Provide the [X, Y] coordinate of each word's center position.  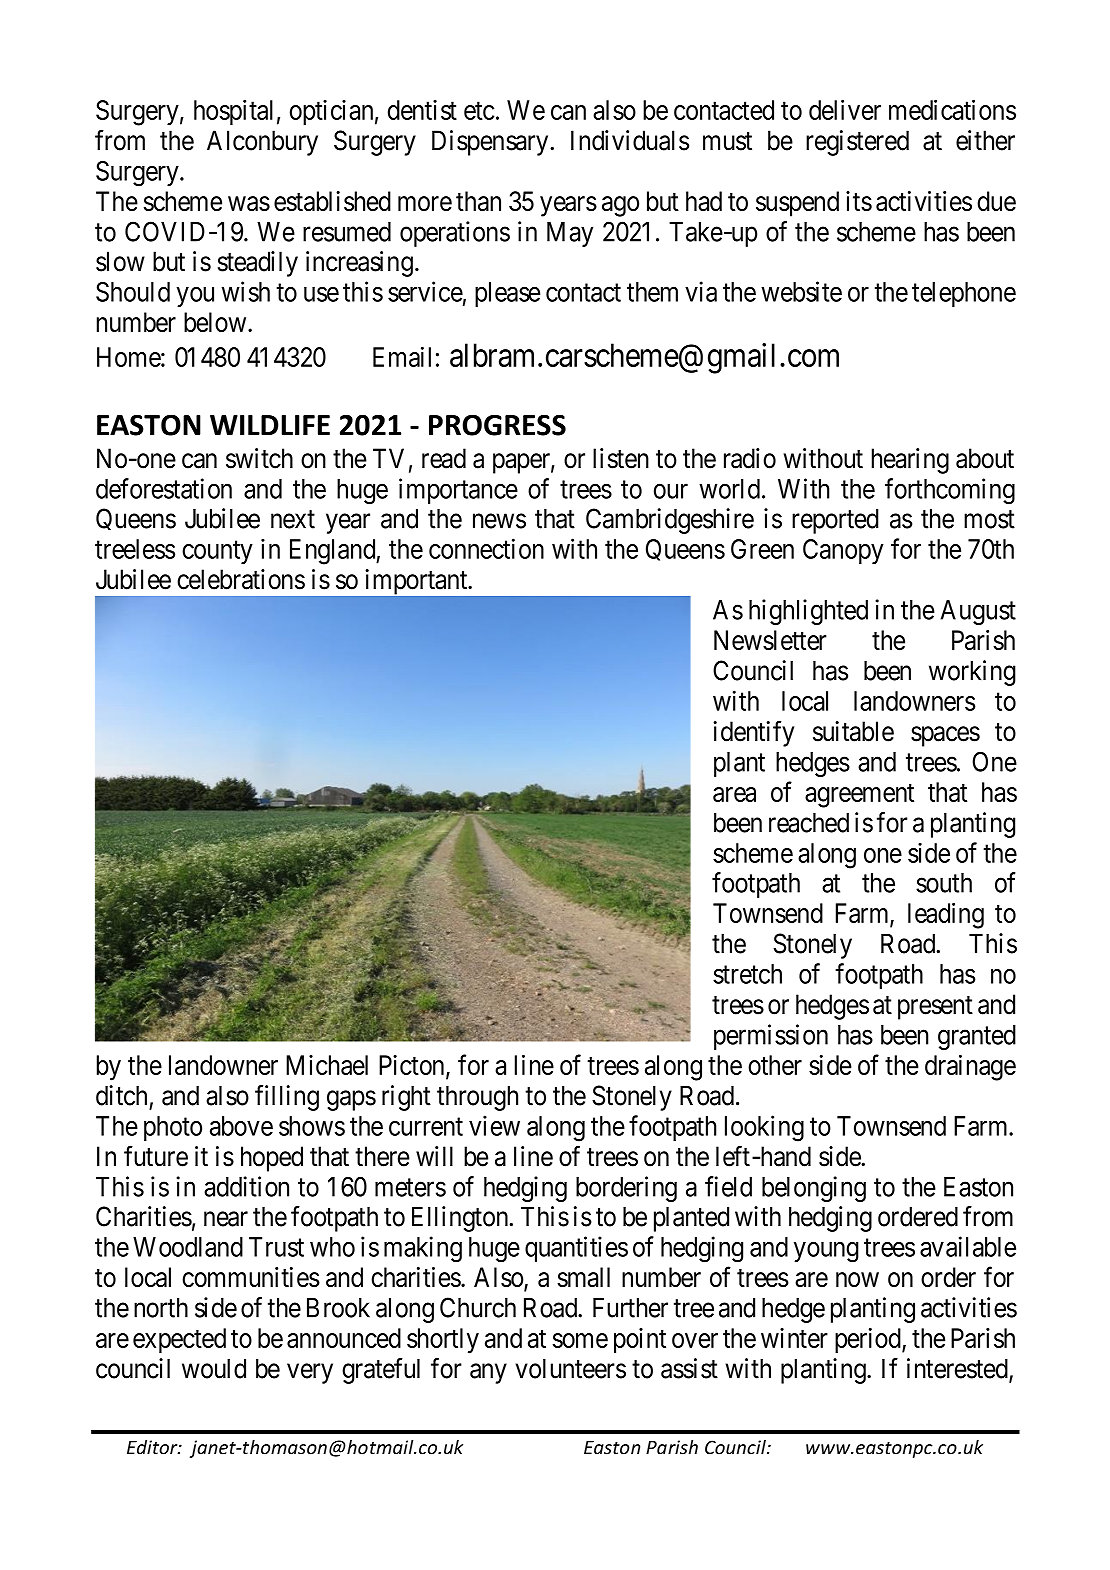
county [217, 552]
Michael [327, 1065]
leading [946, 916]
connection [486, 548]
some [580, 1340]
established [332, 201]
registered [857, 143]
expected [179, 1340]
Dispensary [491, 143]
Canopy [843, 551]
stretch [747, 974]
